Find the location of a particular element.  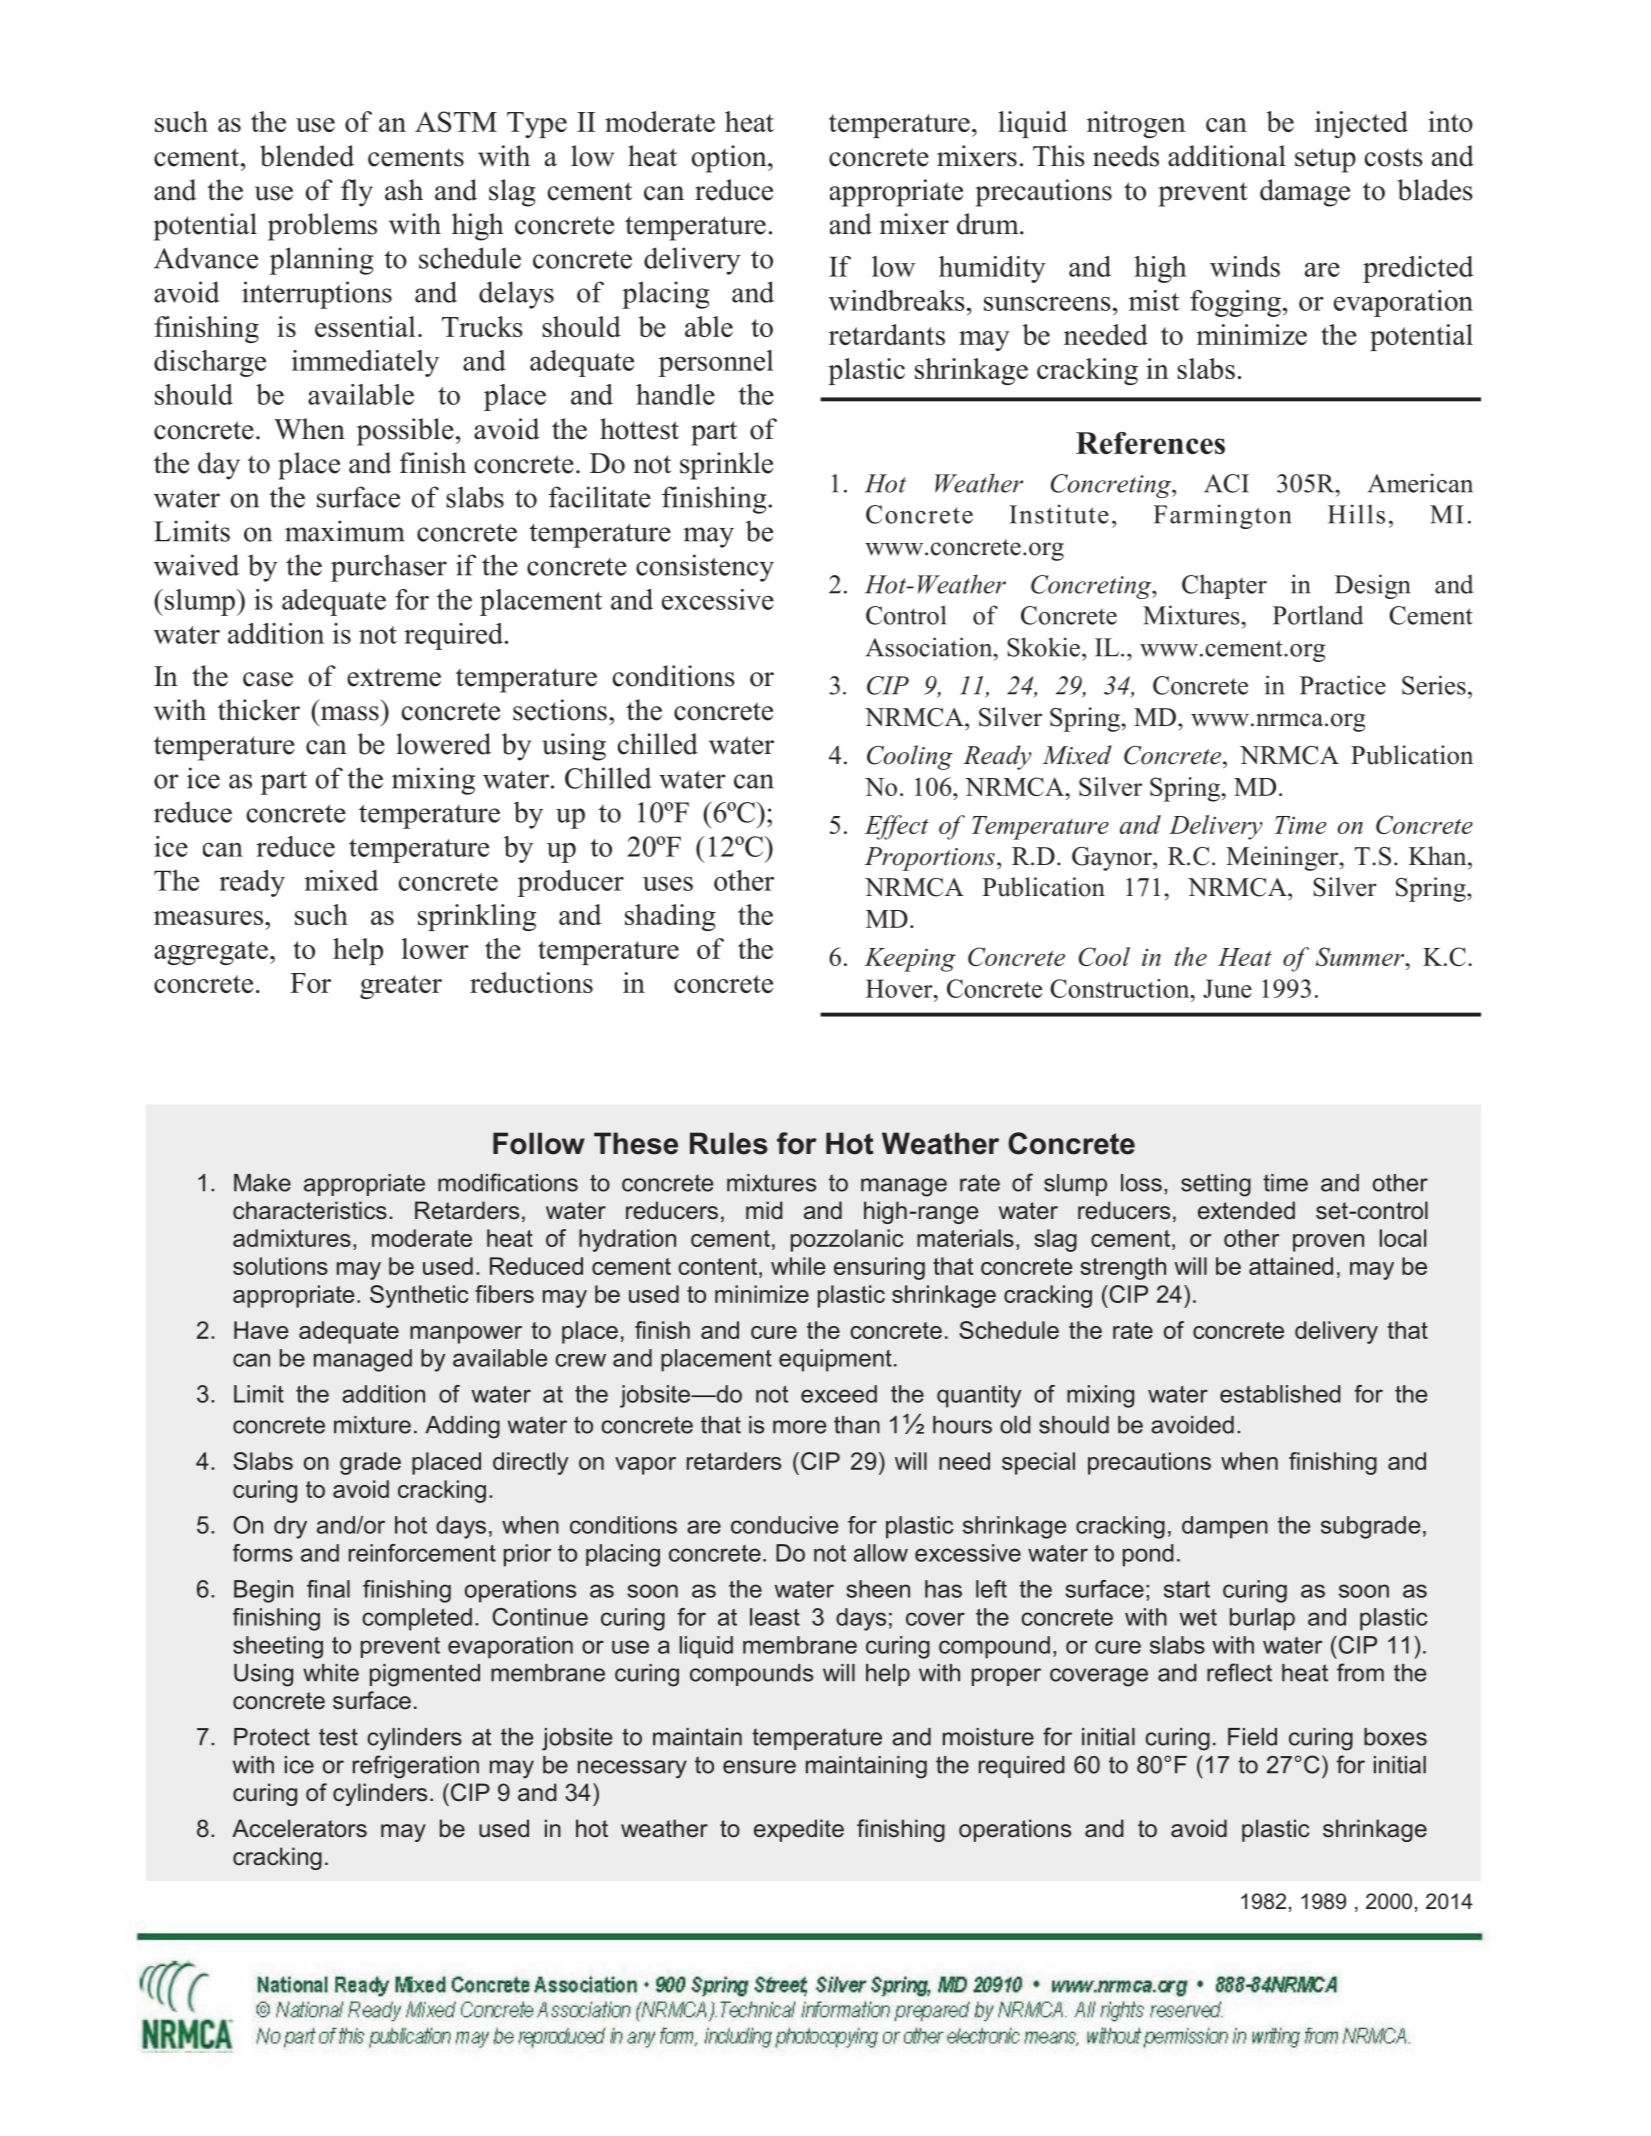

equipment is located at coordinates (835, 1360).
